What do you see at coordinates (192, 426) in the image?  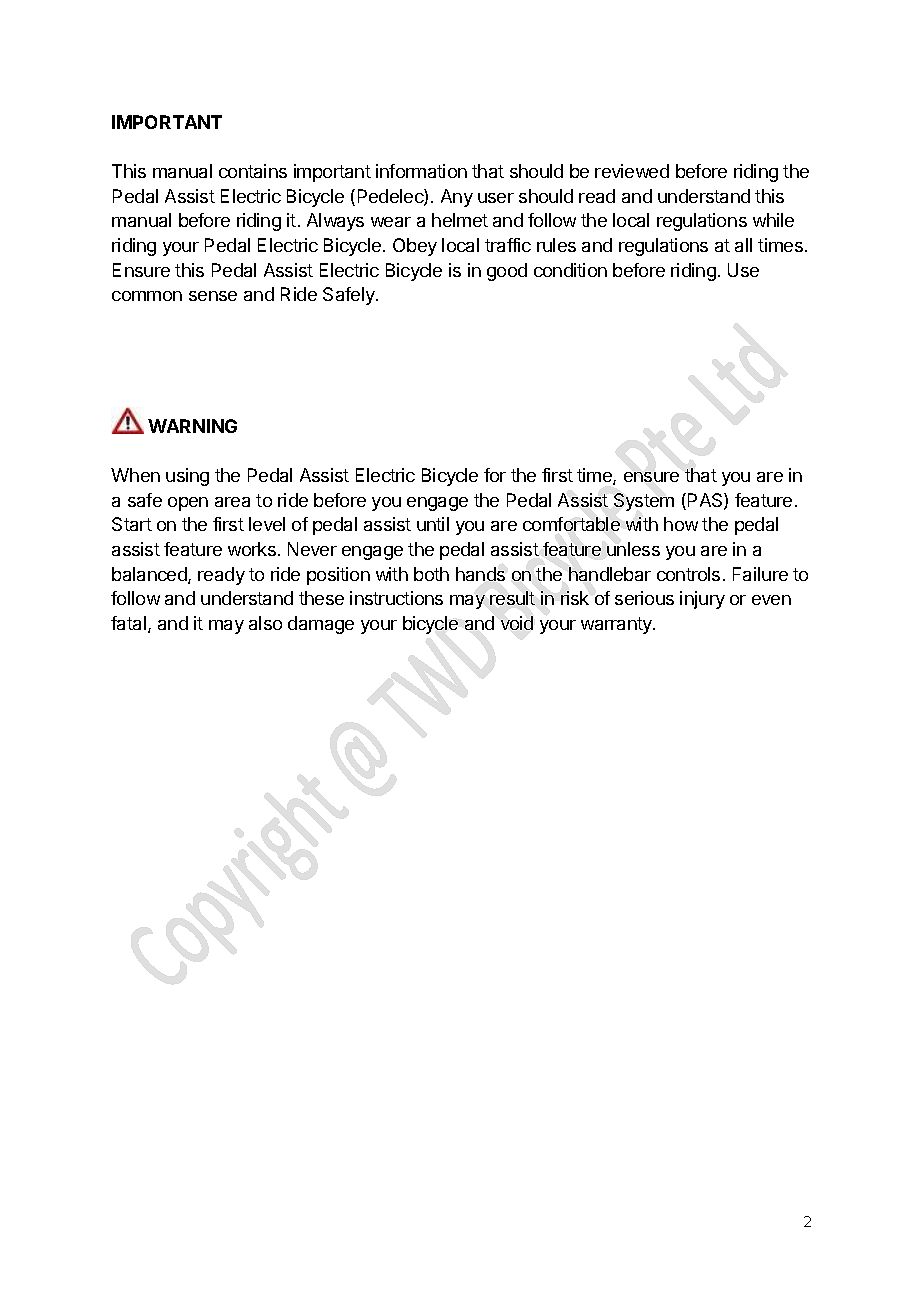 I see `WARNING` at bounding box center [192, 426].
